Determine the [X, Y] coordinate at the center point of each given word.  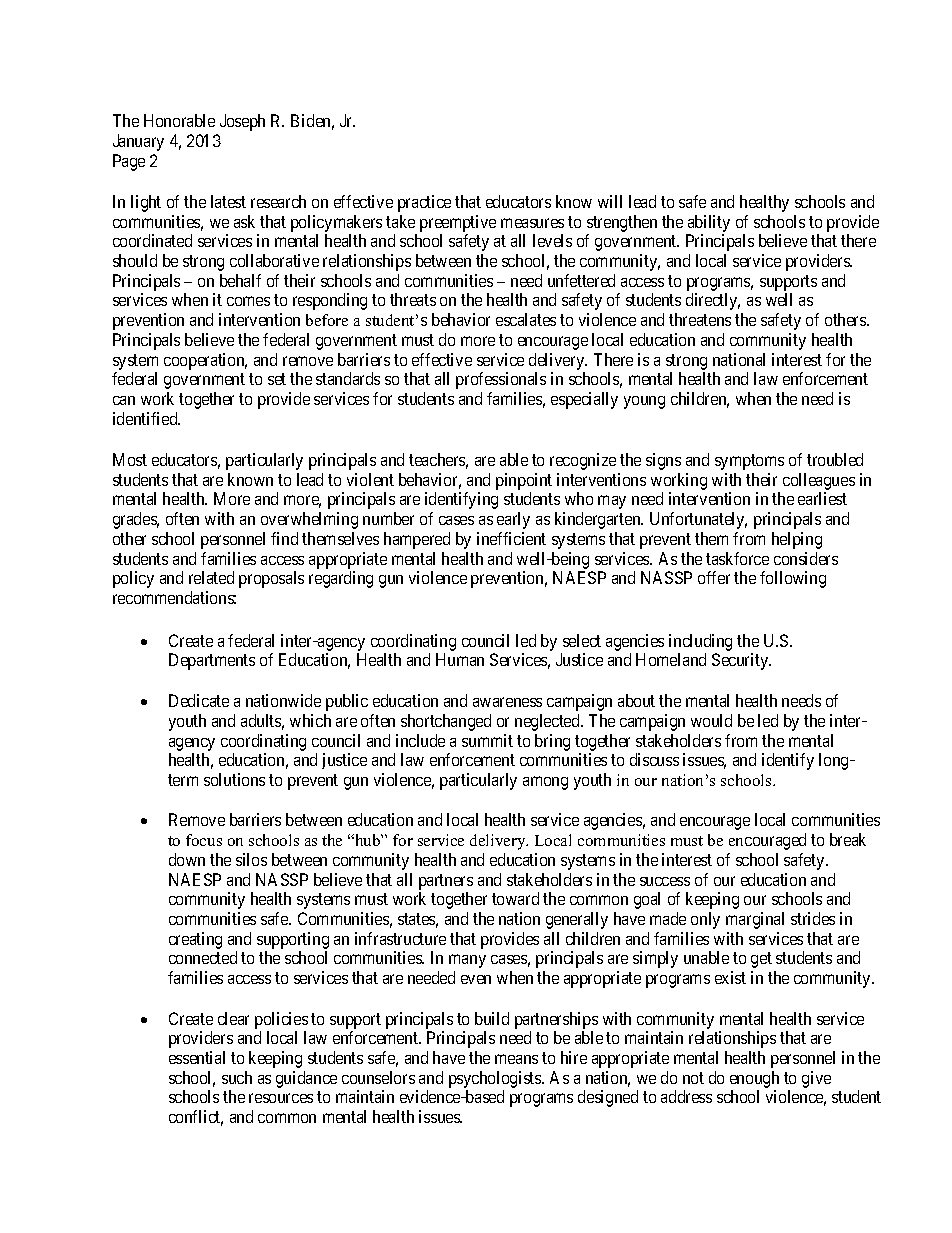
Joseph [242, 122]
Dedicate [199, 700]
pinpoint [524, 483]
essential [197, 1057]
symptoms [749, 462]
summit [487, 740]
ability [709, 223]
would [711, 720]
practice [424, 203]
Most [130, 459]
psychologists [496, 1079]
